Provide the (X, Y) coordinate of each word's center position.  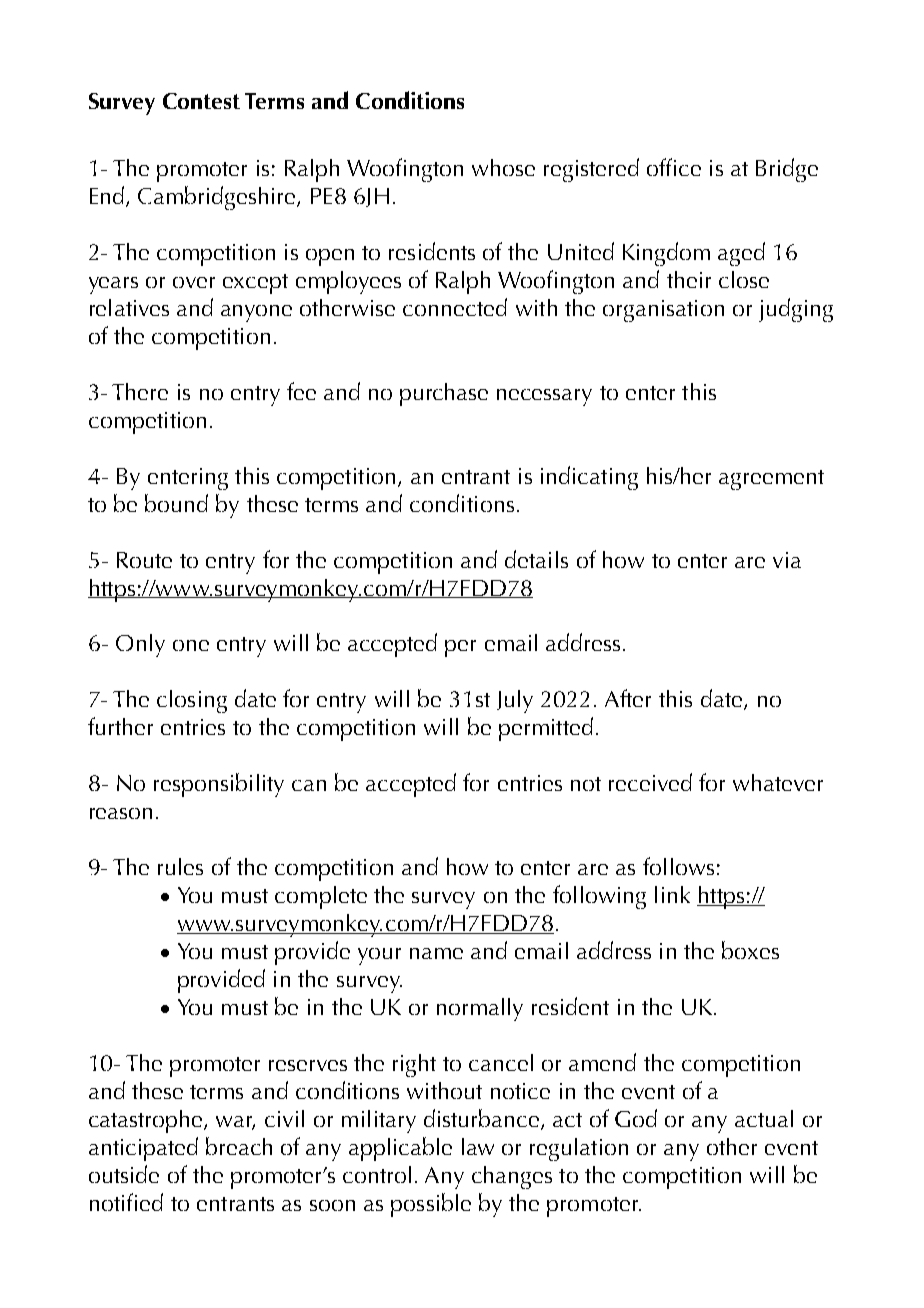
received (650, 782)
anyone (256, 313)
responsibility (219, 785)
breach (239, 1146)
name (436, 953)
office (674, 167)
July (515, 701)
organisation (663, 311)
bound (176, 503)
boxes (750, 950)
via (787, 560)
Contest (201, 101)
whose (503, 167)
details (536, 559)
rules (180, 866)
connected (455, 307)
